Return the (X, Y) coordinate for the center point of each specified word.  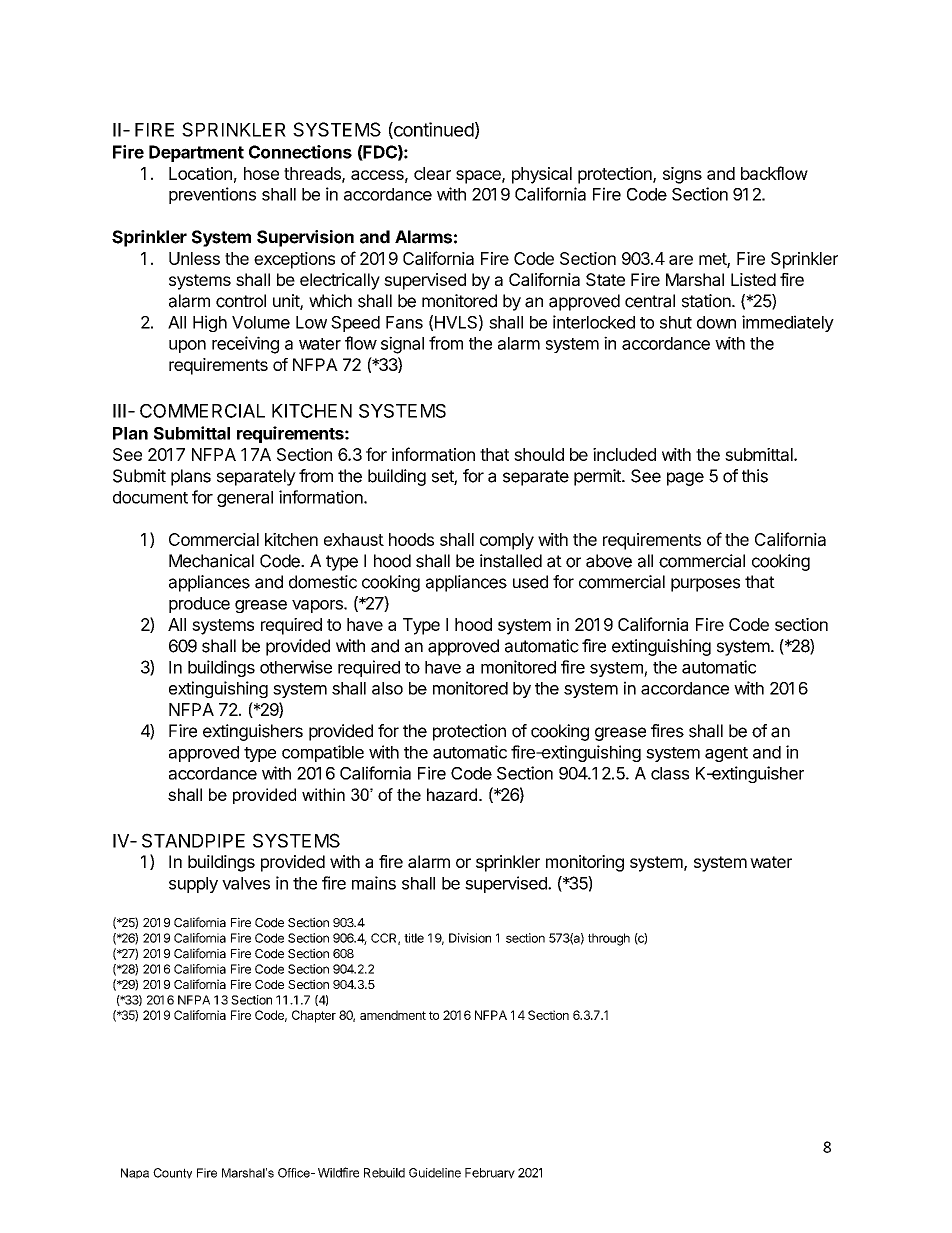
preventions (212, 195)
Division (470, 938)
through (609, 939)
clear (432, 173)
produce (199, 605)
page (685, 479)
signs (682, 175)
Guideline (435, 1173)
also (387, 688)
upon (187, 346)
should (539, 454)
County (172, 1173)
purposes (705, 585)
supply (193, 885)
